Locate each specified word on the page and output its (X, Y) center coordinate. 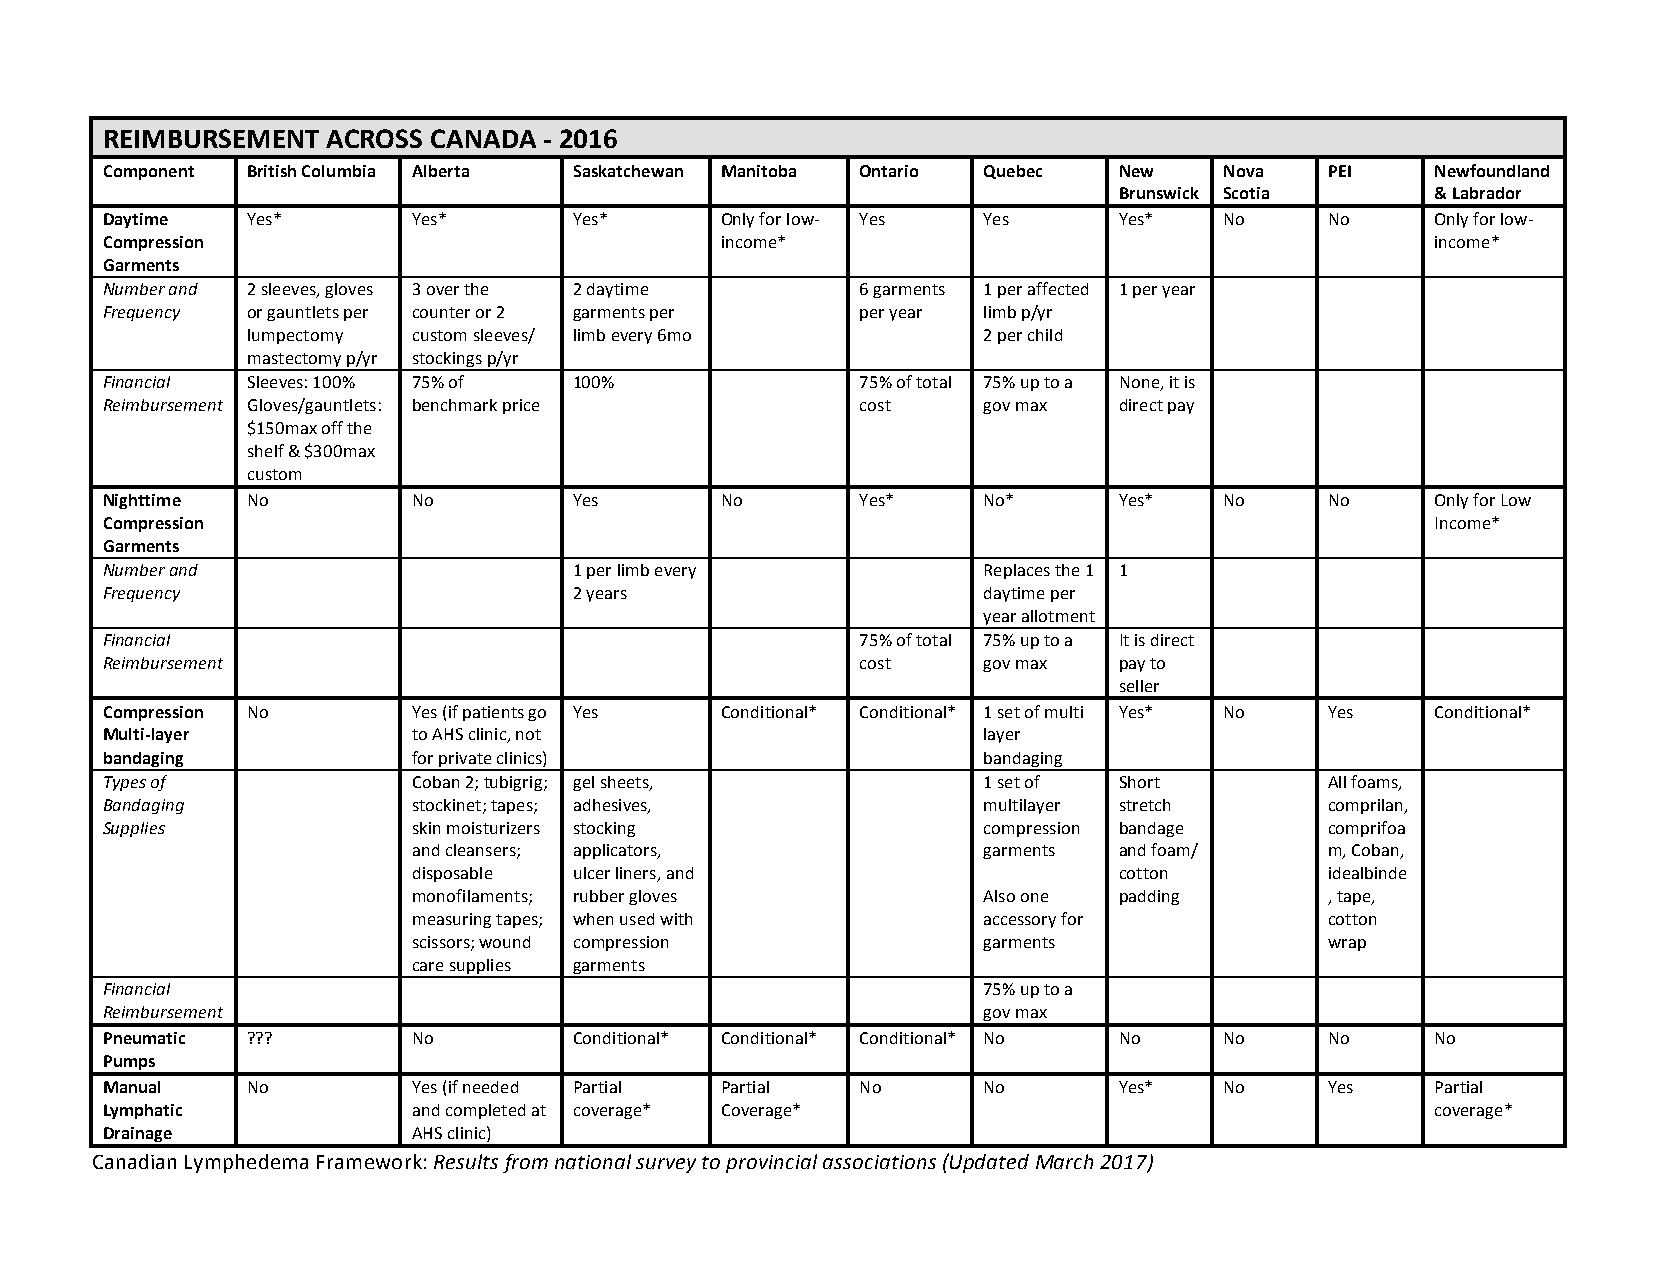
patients (493, 713)
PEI (1340, 171)
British (272, 171)
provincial (771, 1163)
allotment (1058, 616)
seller (1139, 686)
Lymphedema (246, 1163)
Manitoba (759, 171)
